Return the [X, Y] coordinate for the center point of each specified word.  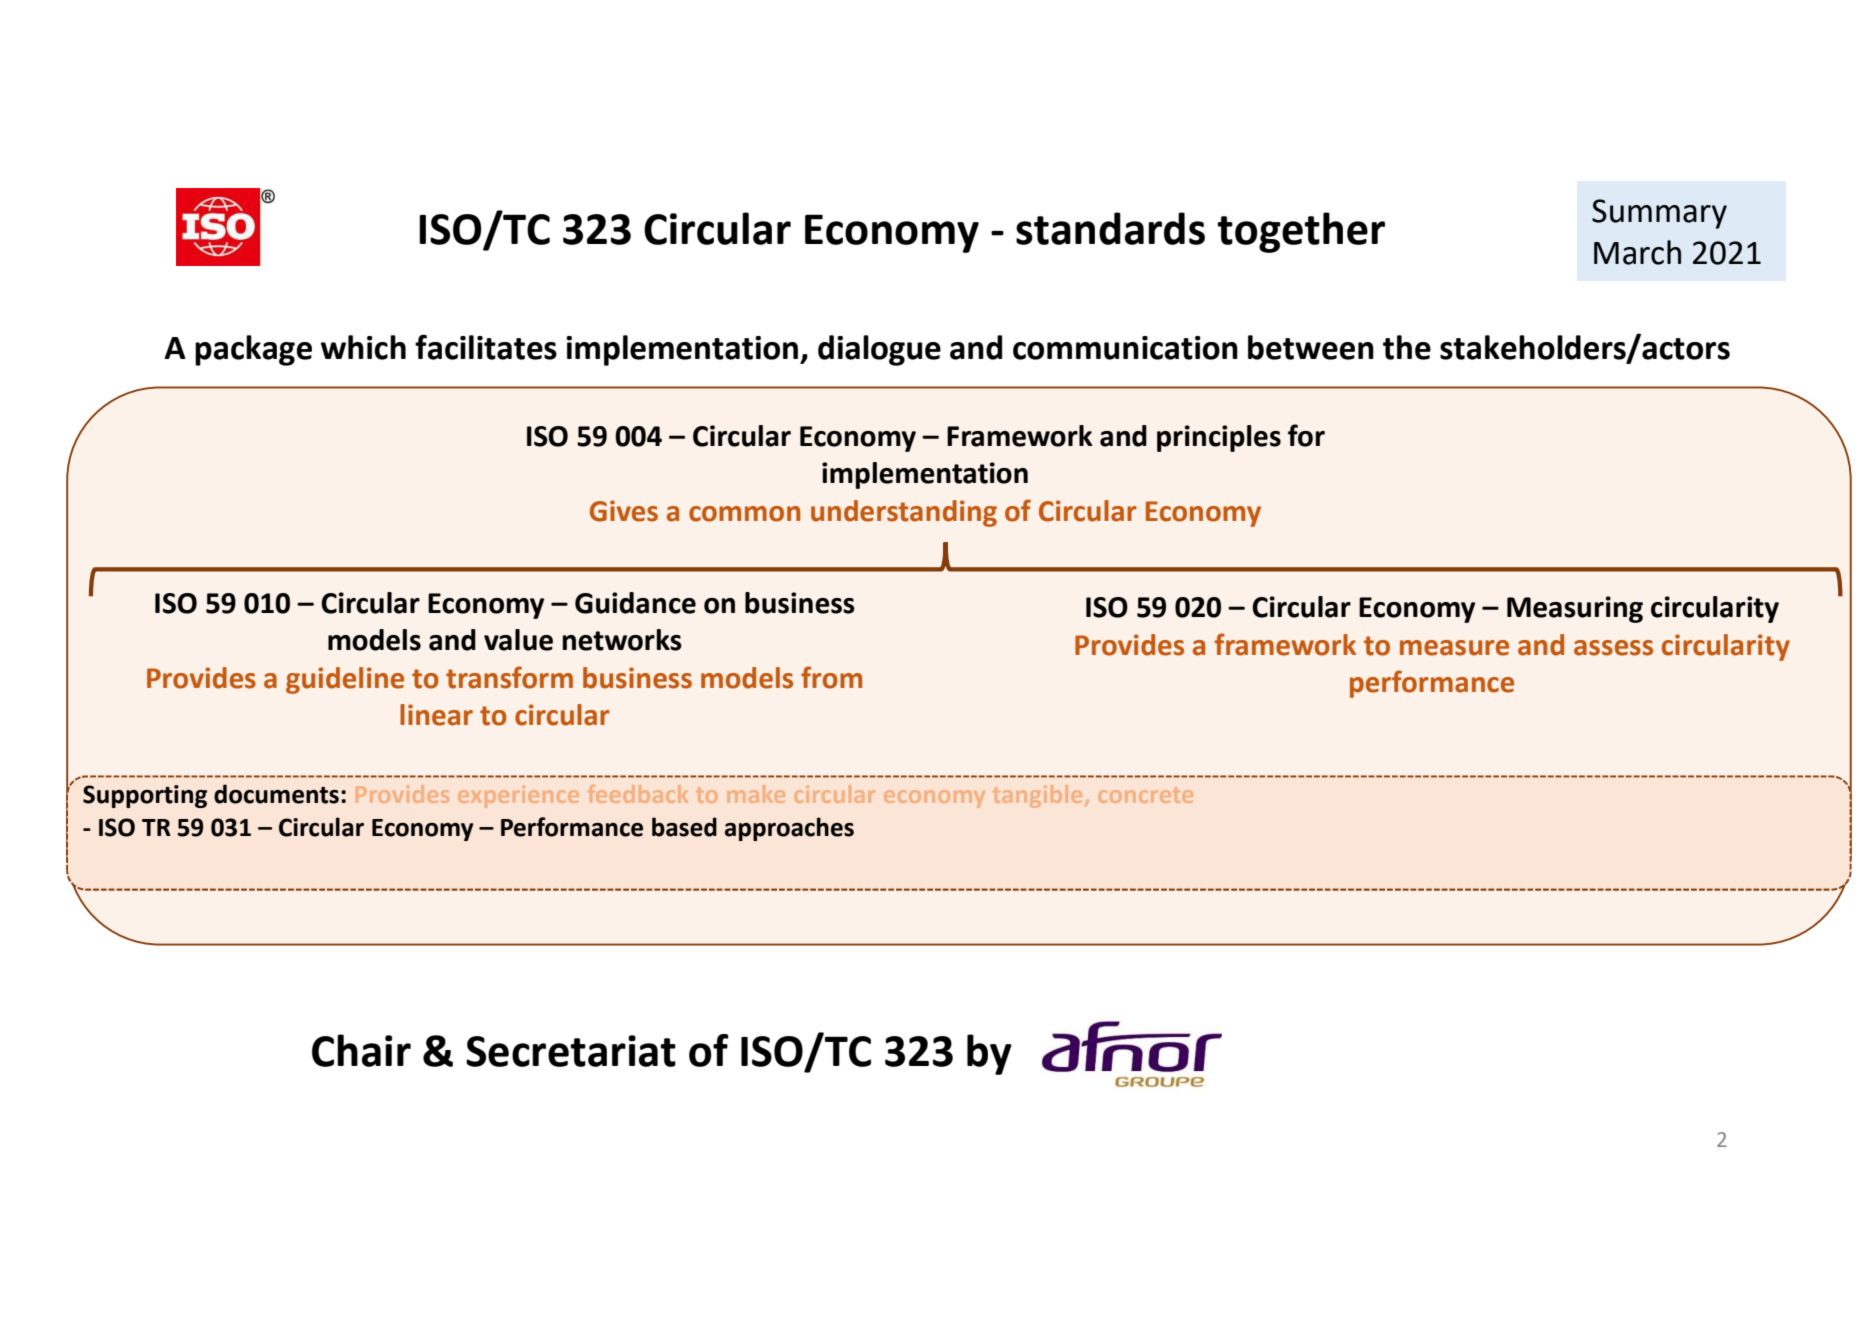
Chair [361, 1050]
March [1637, 252]
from [831, 677]
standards [1110, 228]
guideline [345, 680]
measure [1454, 648]
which [363, 347]
